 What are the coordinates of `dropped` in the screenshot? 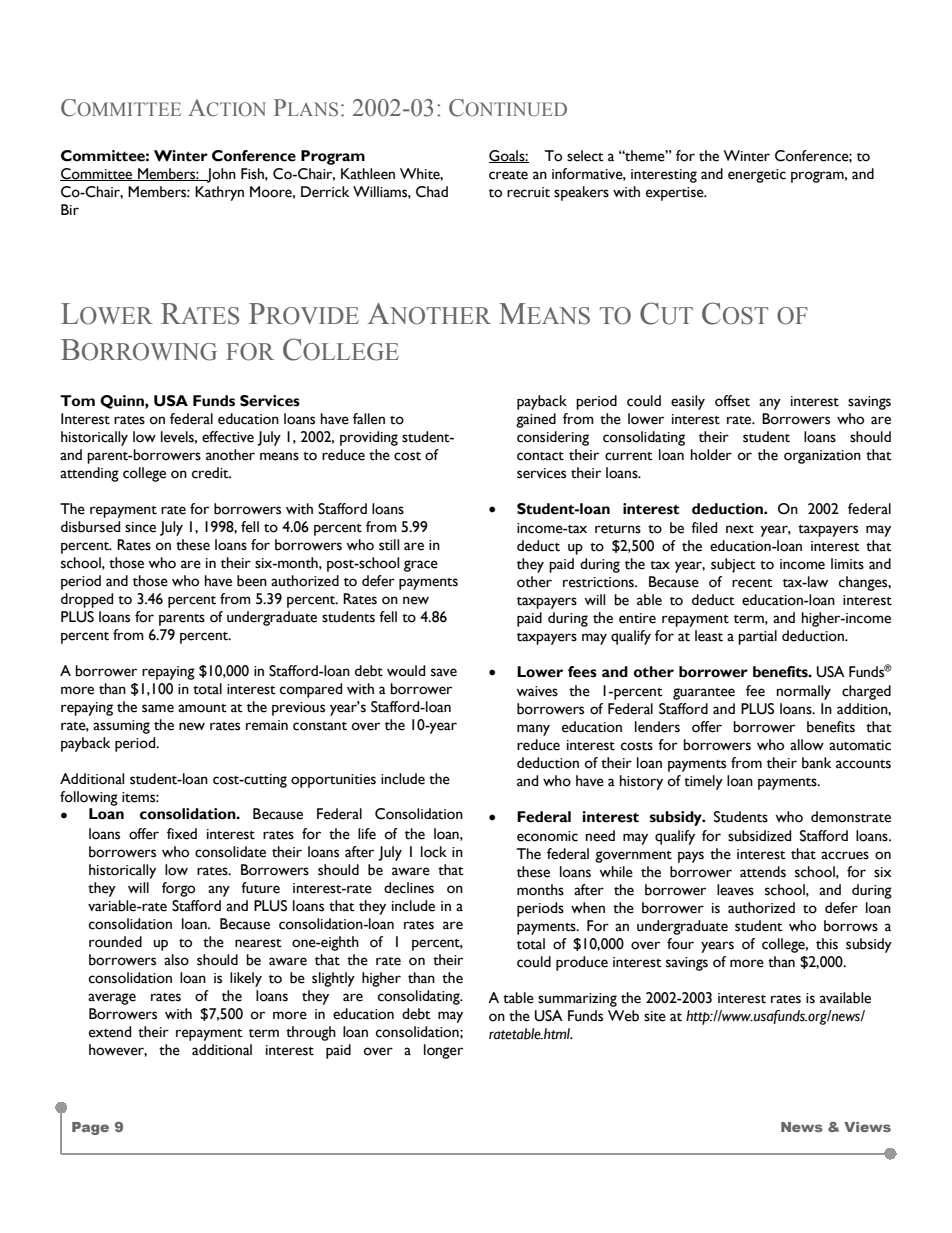 It's located at (87, 600).
